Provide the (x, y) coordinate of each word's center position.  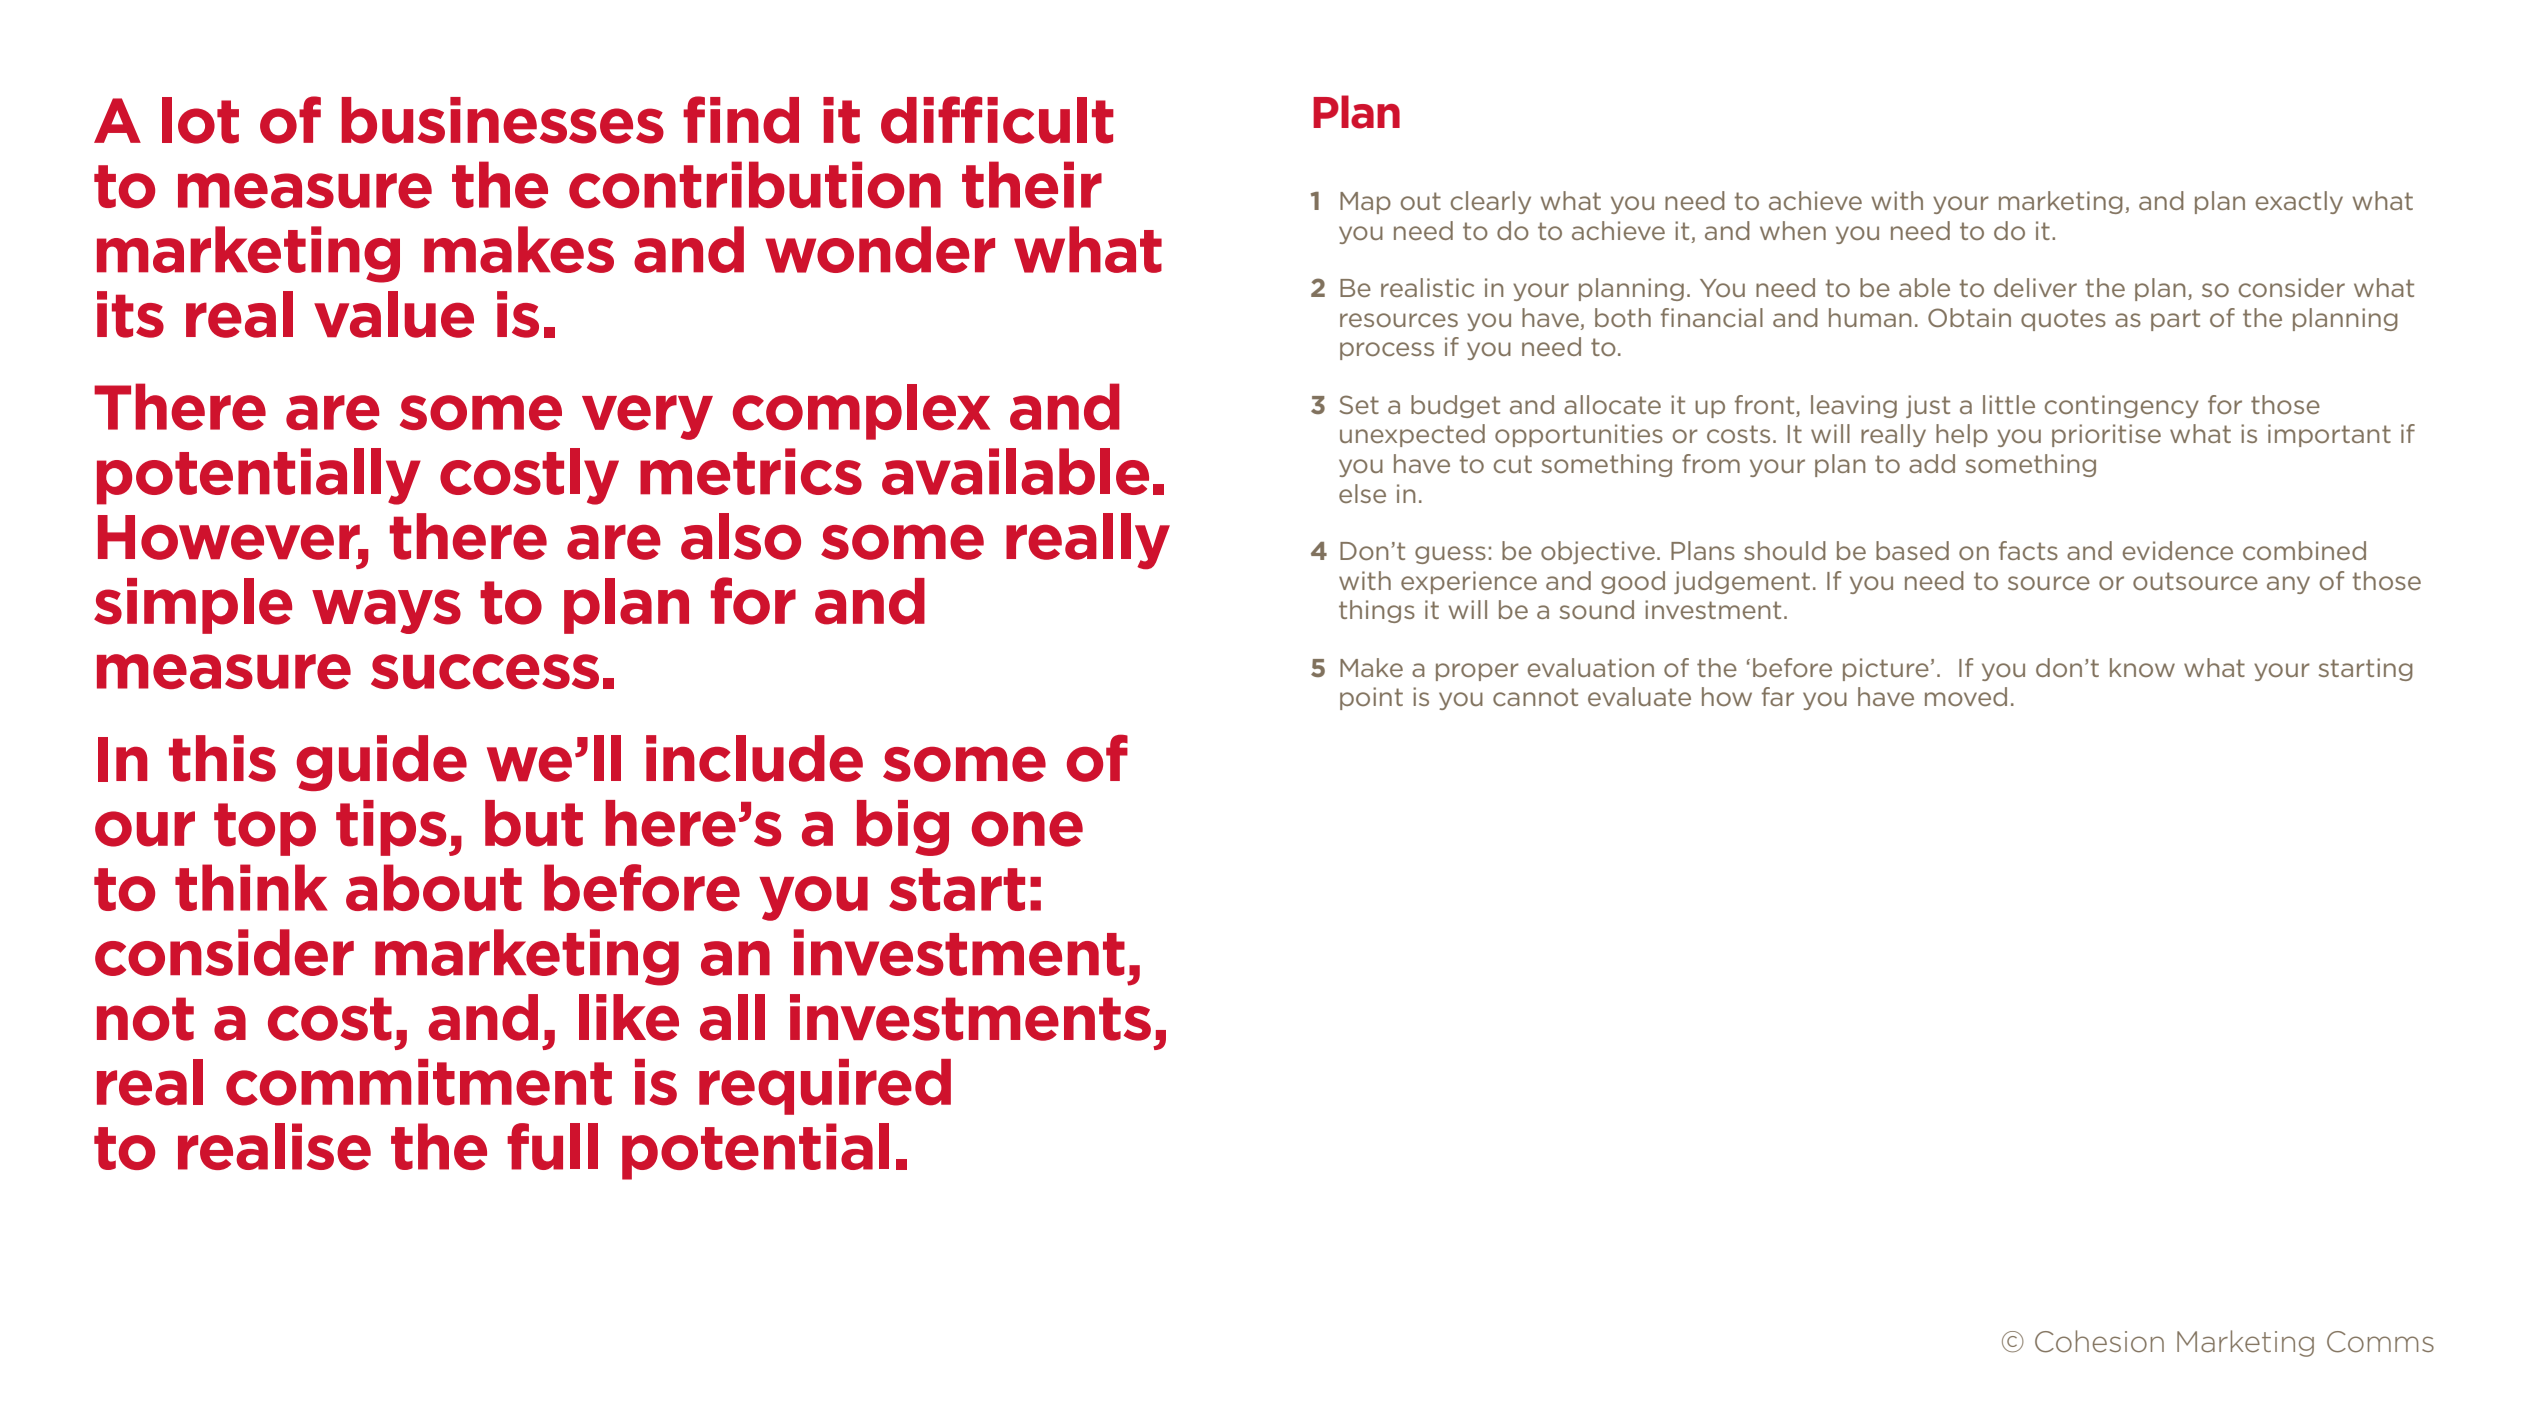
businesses (503, 120)
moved (1966, 696)
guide (382, 763)
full (552, 1146)
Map (1365, 203)
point (1371, 698)
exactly (2299, 202)
